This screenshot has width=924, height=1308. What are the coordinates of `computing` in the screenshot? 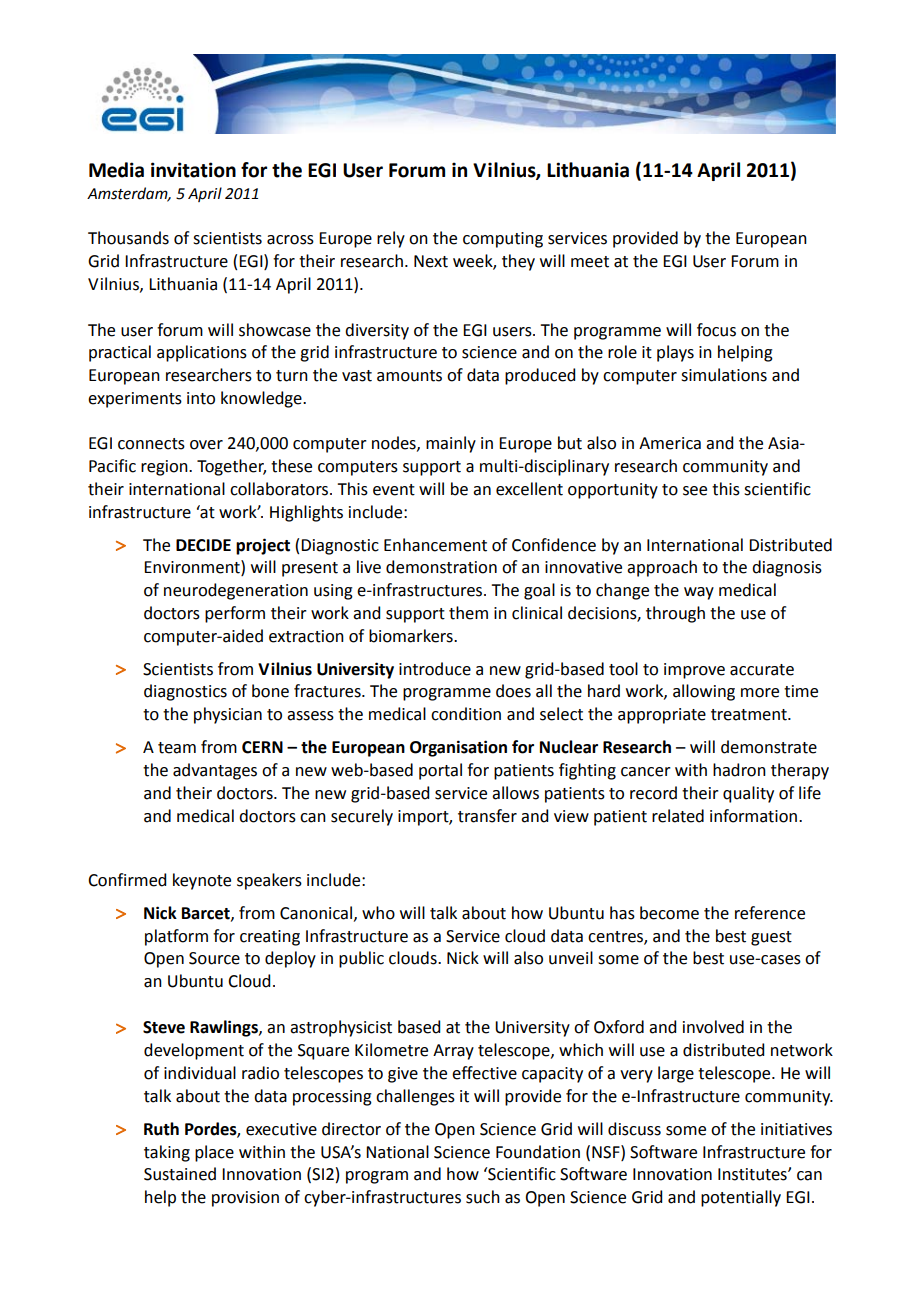 It's located at (503, 240).
